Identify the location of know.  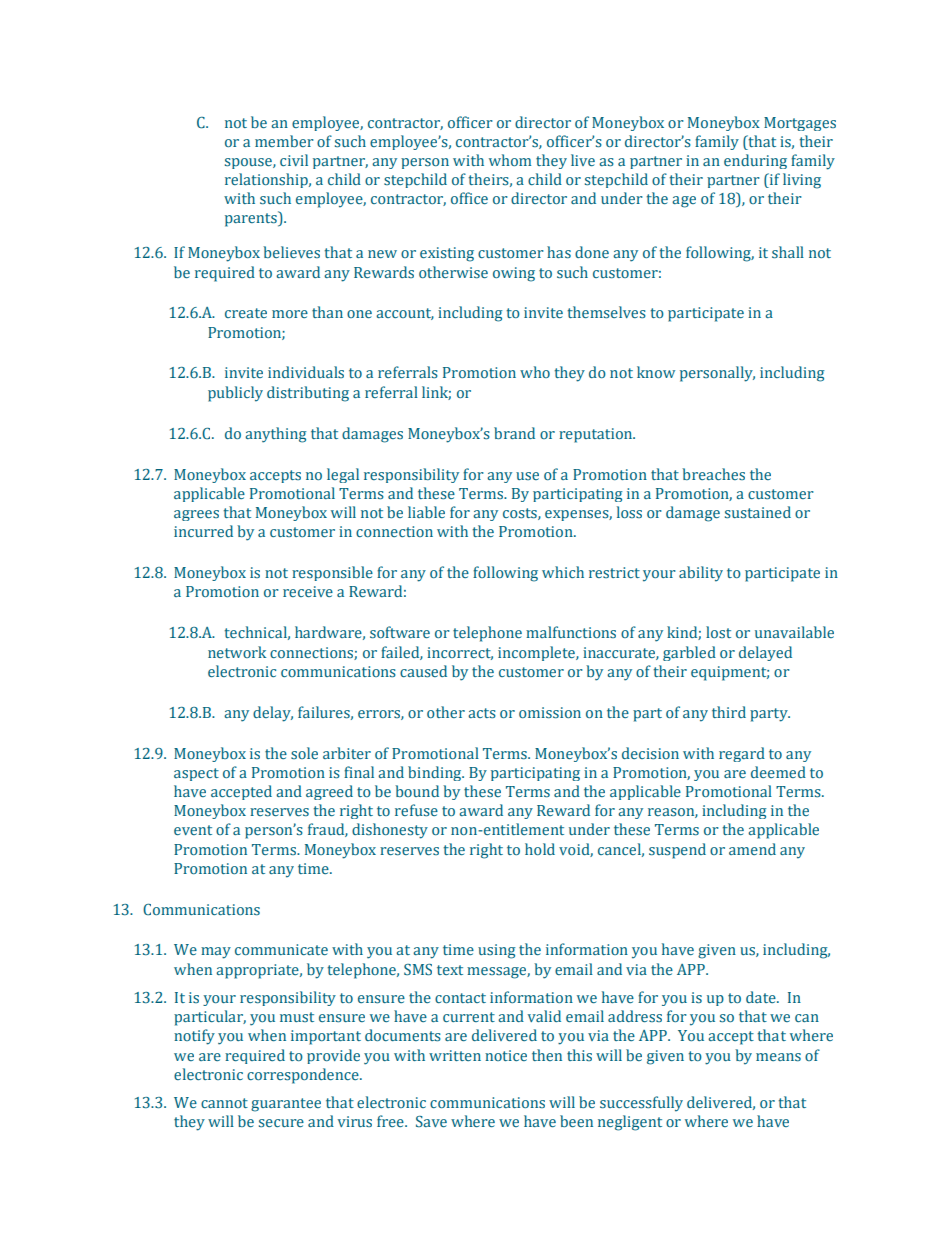
(656, 372).
